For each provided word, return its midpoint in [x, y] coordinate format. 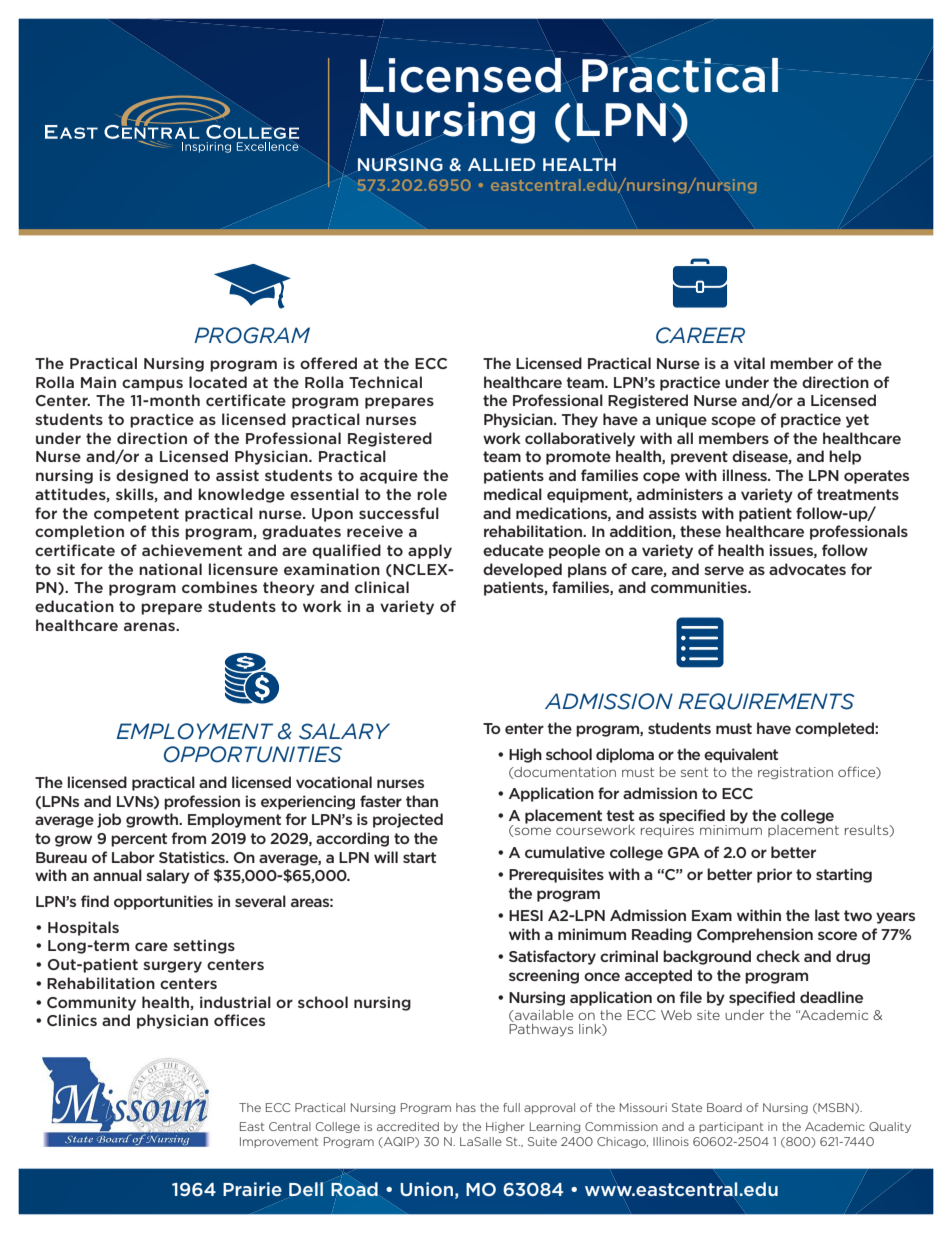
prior [774, 875]
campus [152, 385]
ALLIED [501, 164]
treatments [858, 494]
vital [749, 363]
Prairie [252, 1189]
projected [408, 820]
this [165, 531]
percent [139, 840]
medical [513, 494]
